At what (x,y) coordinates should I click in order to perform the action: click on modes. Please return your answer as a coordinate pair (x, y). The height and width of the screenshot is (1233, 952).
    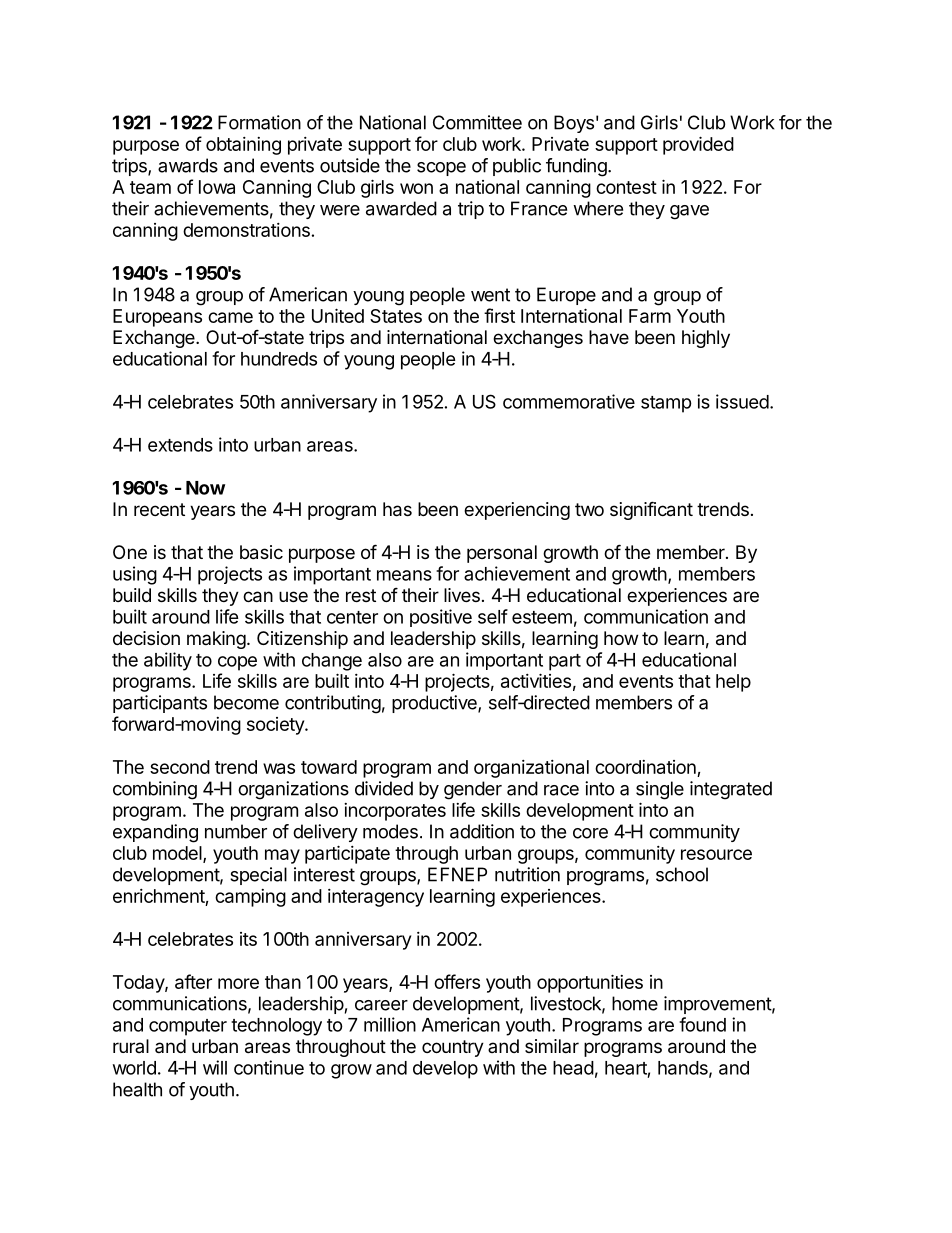
    Looking at the image, I should click on (390, 831).
